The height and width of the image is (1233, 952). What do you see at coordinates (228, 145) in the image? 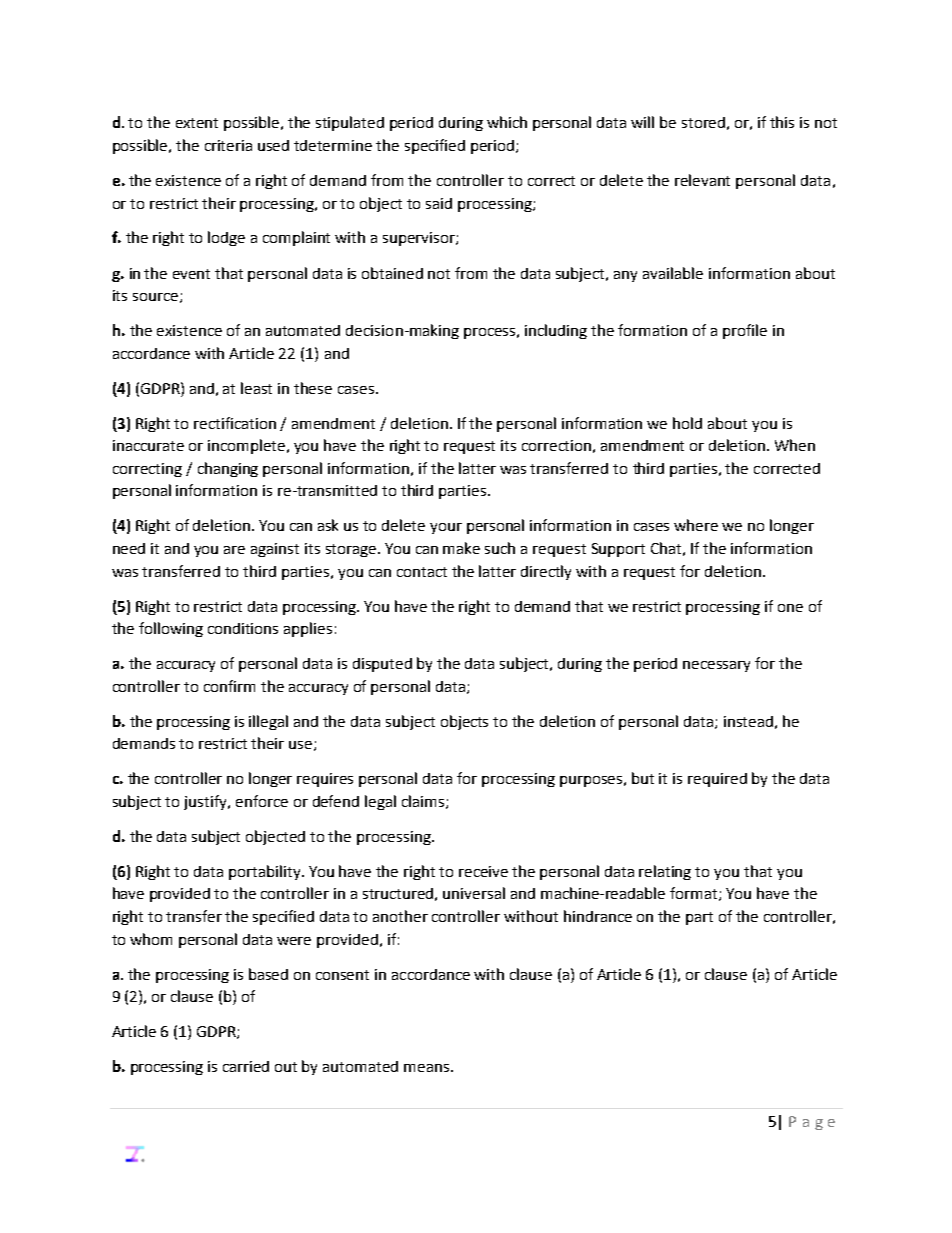
I see `criteria` at bounding box center [228, 145].
